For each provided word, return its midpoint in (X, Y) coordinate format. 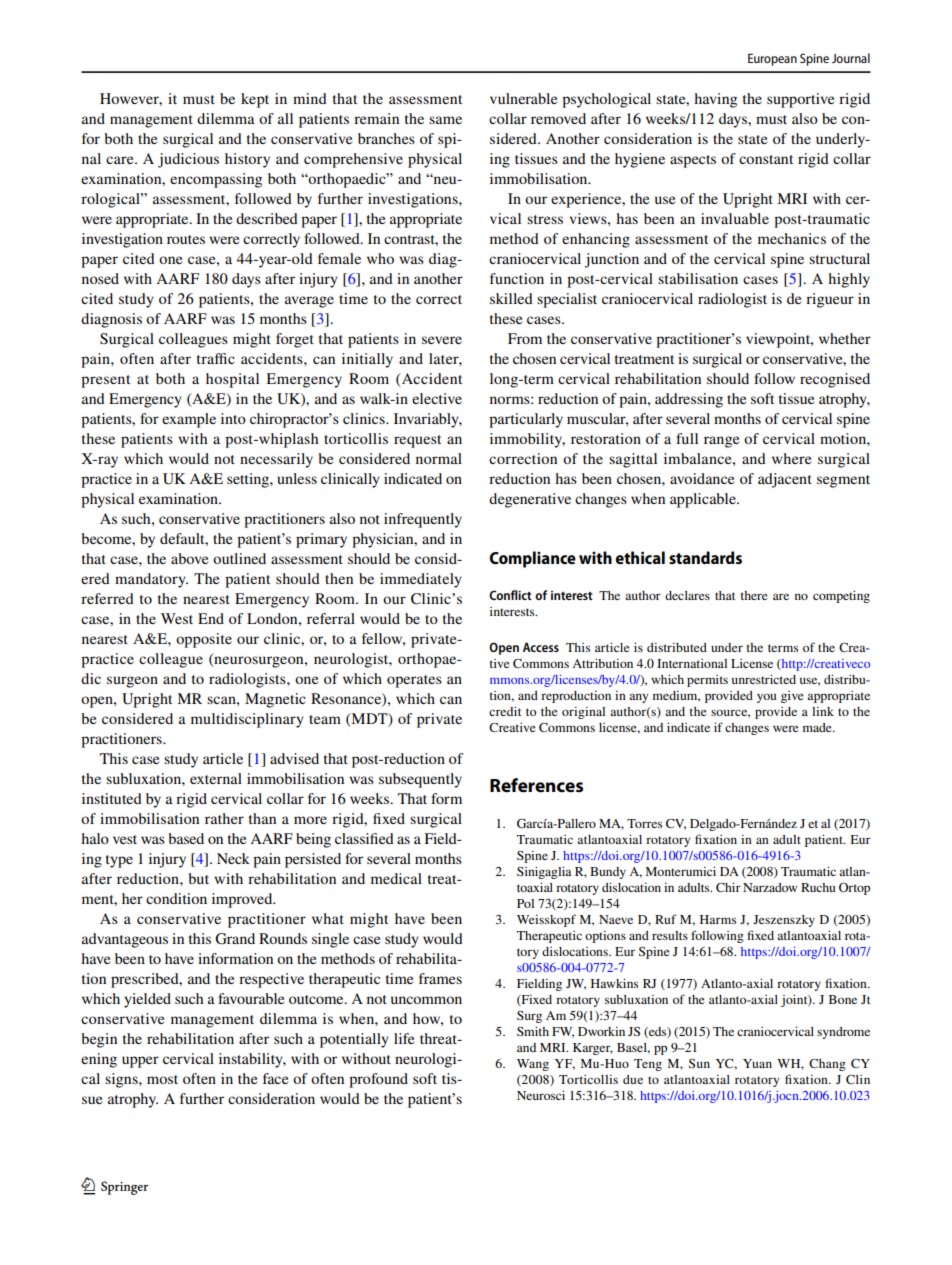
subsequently (420, 780)
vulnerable (523, 98)
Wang (533, 1065)
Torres (644, 823)
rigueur (830, 300)
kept (255, 100)
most (162, 1079)
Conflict (510, 595)
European (772, 59)
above (189, 558)
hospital (232, 380)
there (754, 595)
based (186, 838)
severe (442, 340)
